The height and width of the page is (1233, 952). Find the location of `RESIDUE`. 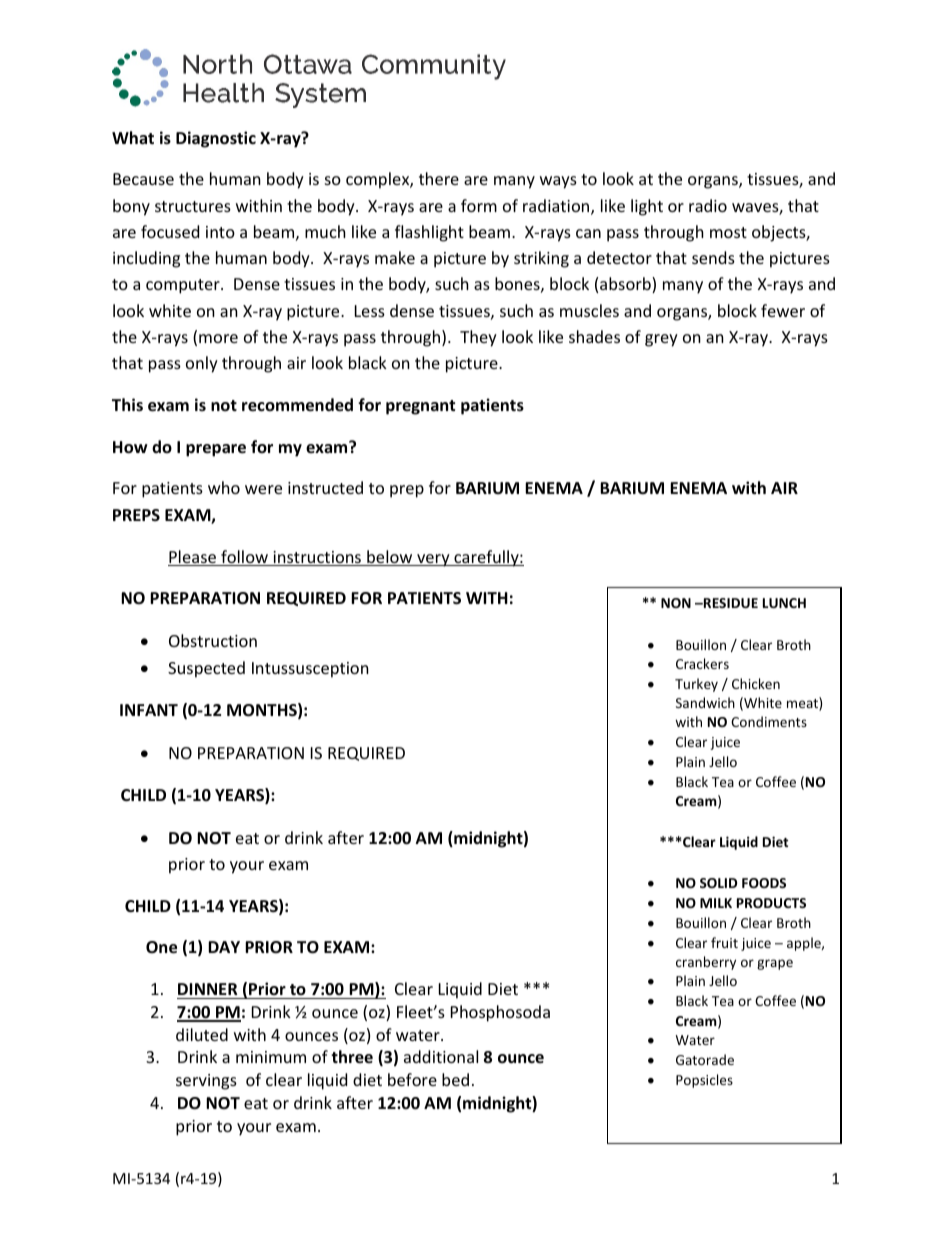

RESIDUE is located at coordinates (729, 603).
